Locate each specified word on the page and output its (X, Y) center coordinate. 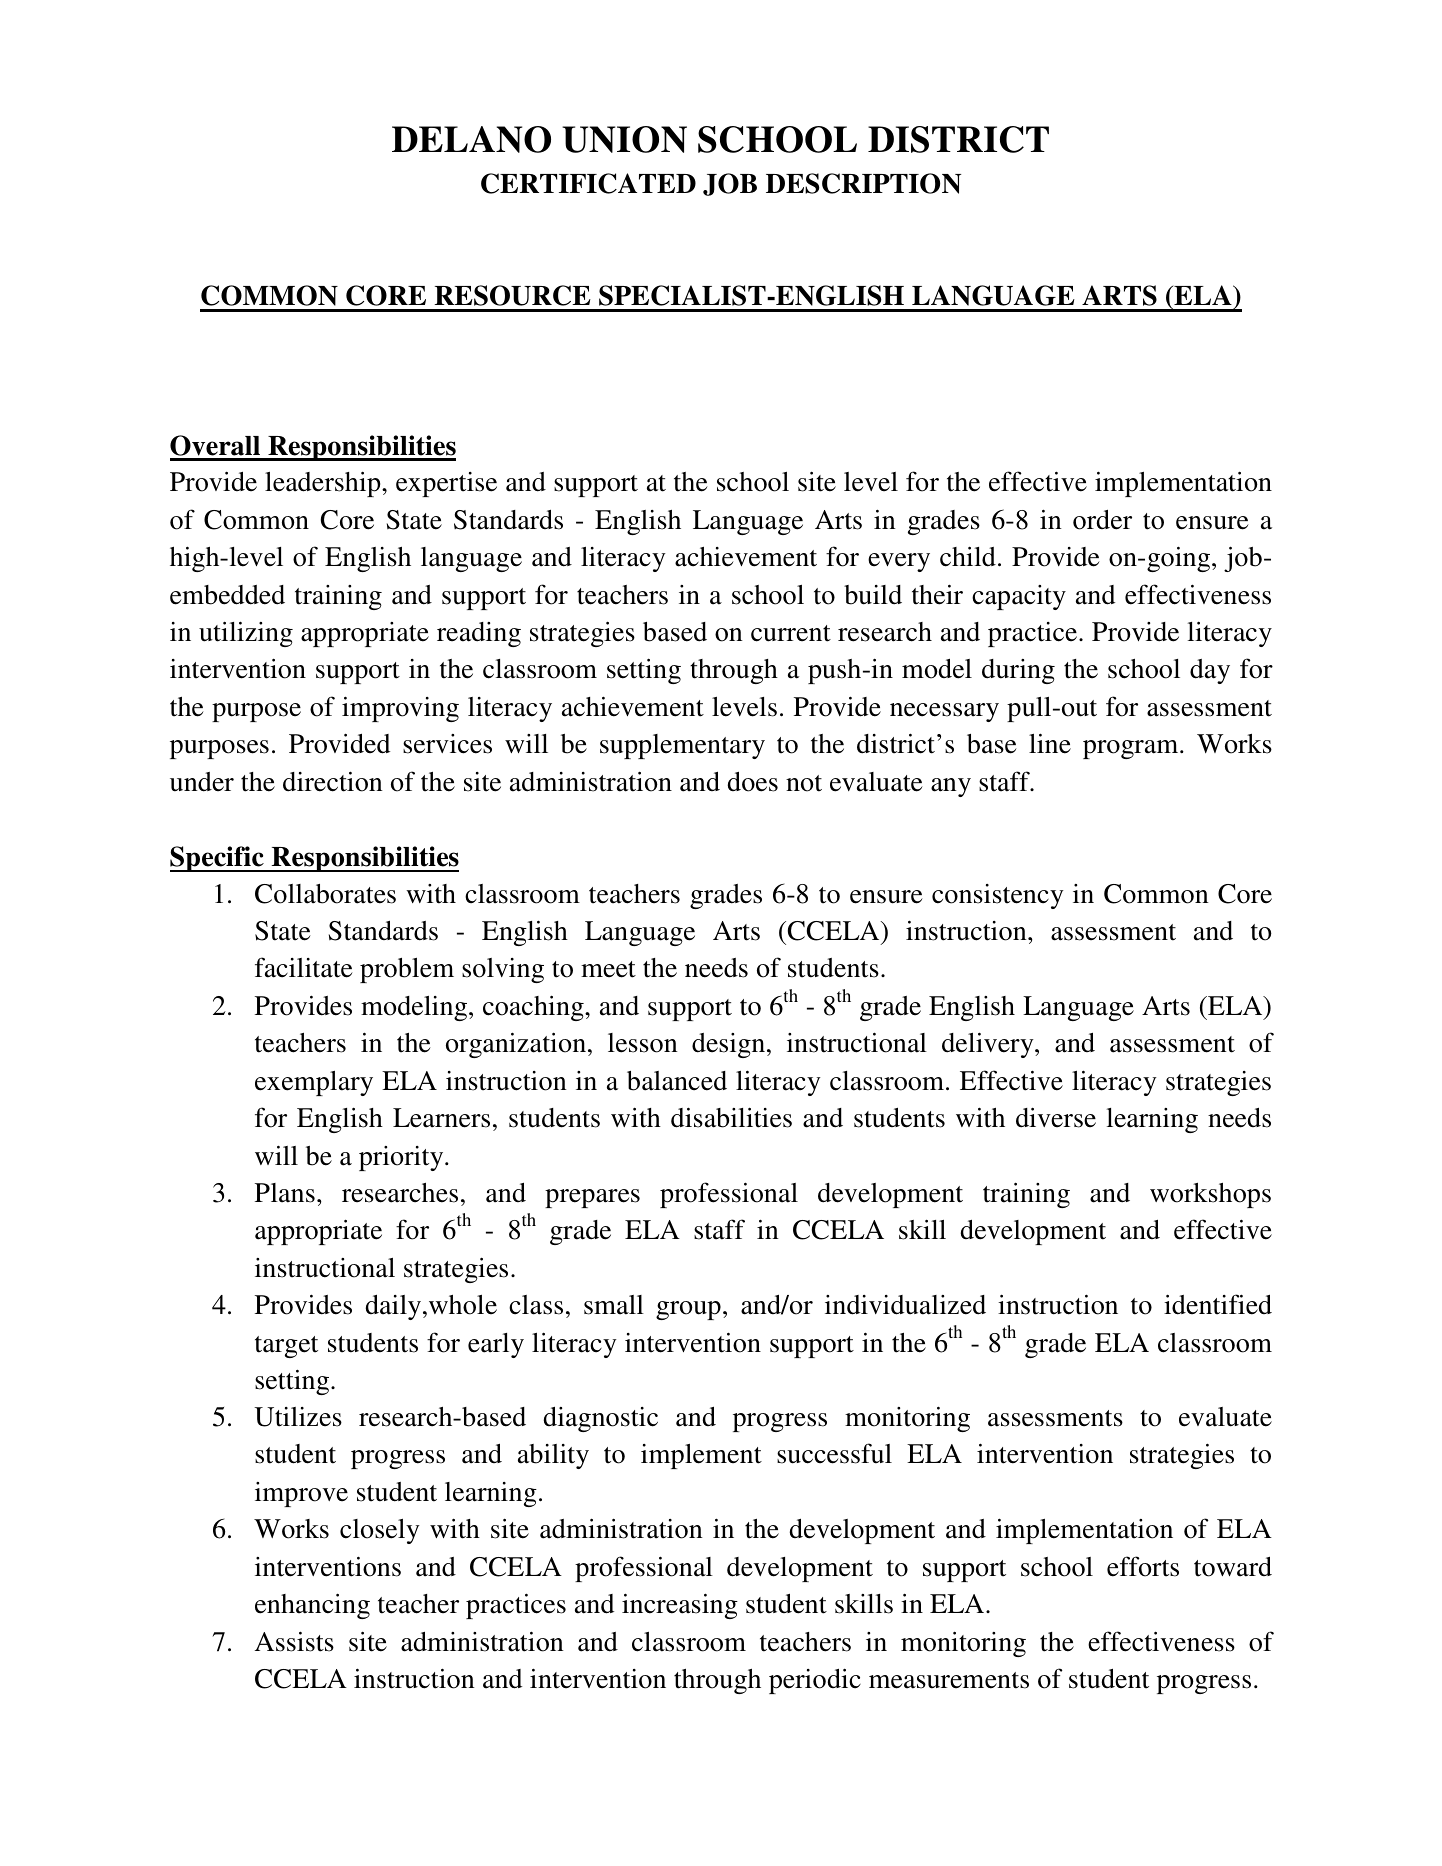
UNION (624, 139)
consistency (998, 896)
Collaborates (325, 894)
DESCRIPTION (863, 183)
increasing (680, 1606)
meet (608, 969)
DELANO (471, 139)
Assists (294, 1641)
